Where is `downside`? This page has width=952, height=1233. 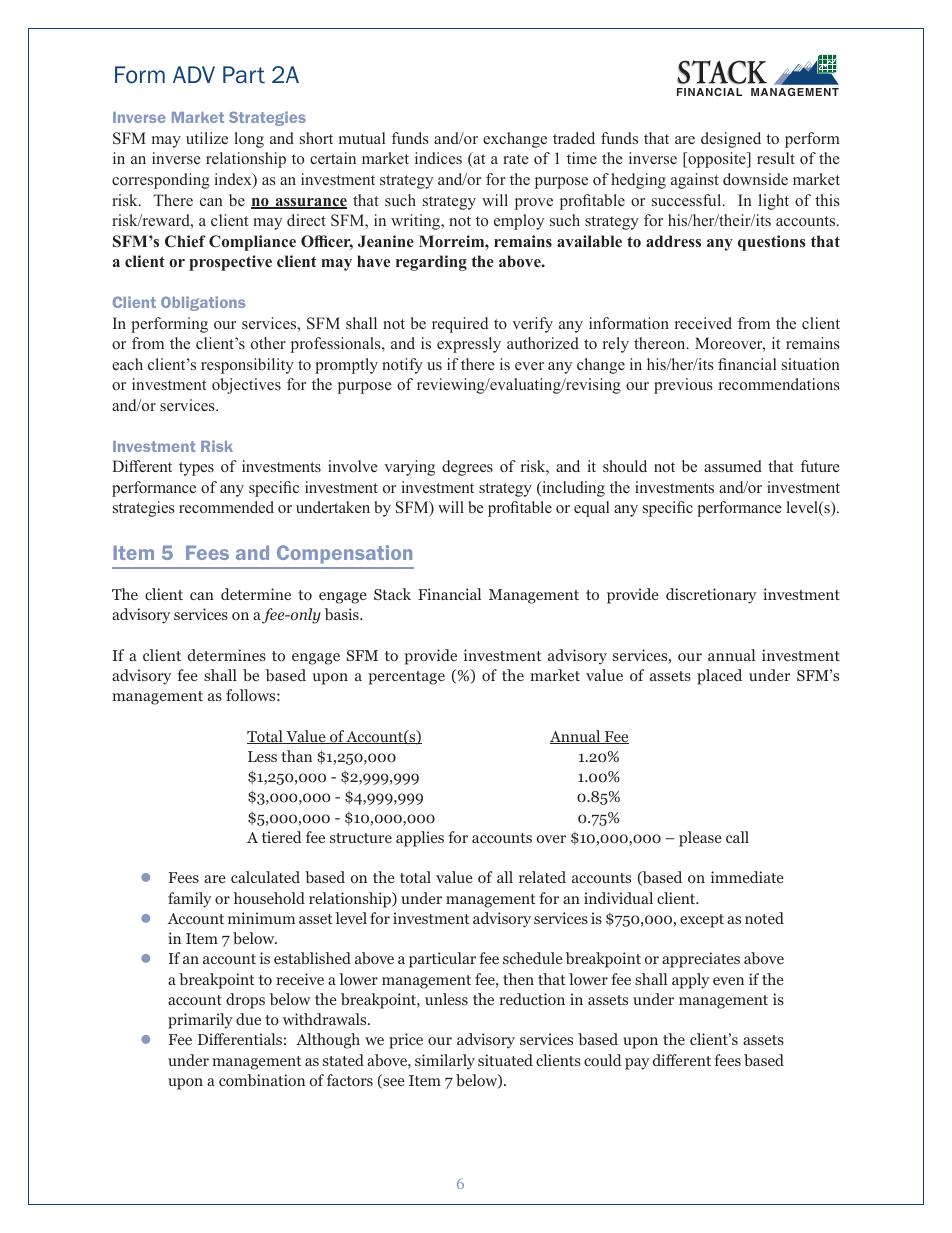 downside is located at coordinates (755, 179).
